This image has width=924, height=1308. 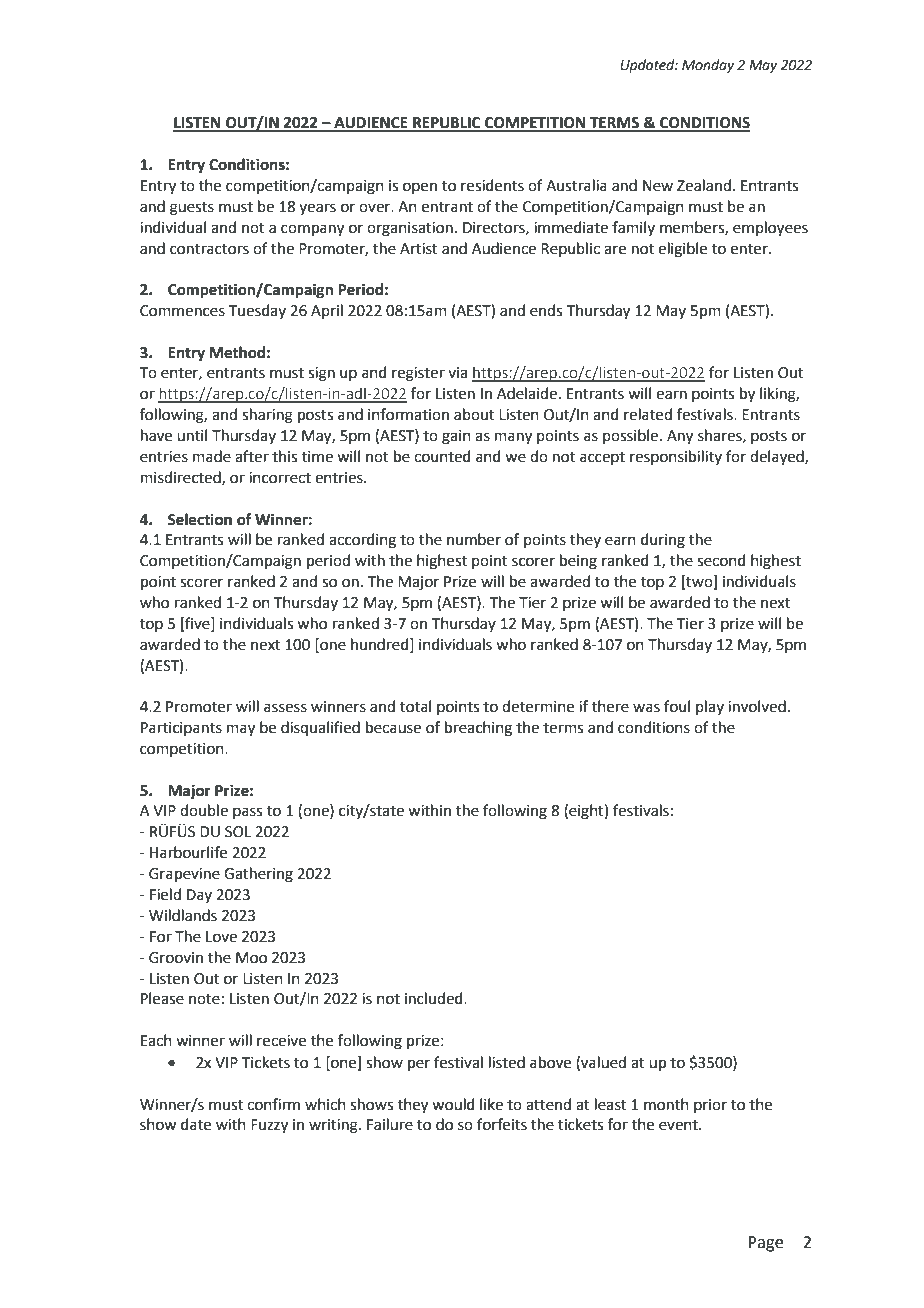 What do you see at coordinates (269, 1126) in the image?
I see `Fuzzy` at bounding box center [269, 1126].
